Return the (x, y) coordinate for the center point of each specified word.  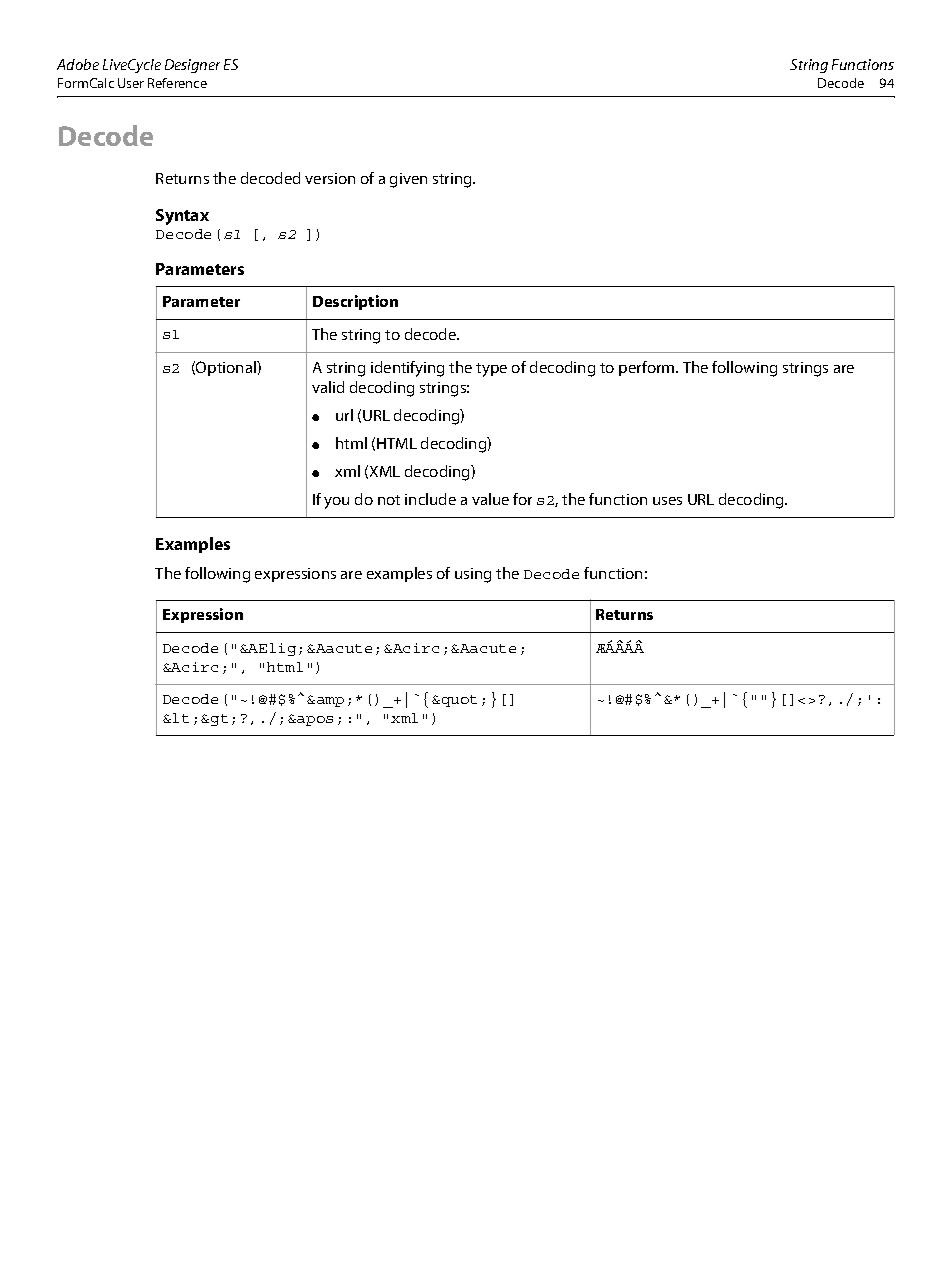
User (131, 83)
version (330, 178)
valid (328, 387)
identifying (407, 369)
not (389, 500)
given (408, 180)
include (430, 499)
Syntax (182, 217)
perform (648, 368)
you (336, 503)
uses (667, 501)
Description (355, 302)
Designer (192, 66)
